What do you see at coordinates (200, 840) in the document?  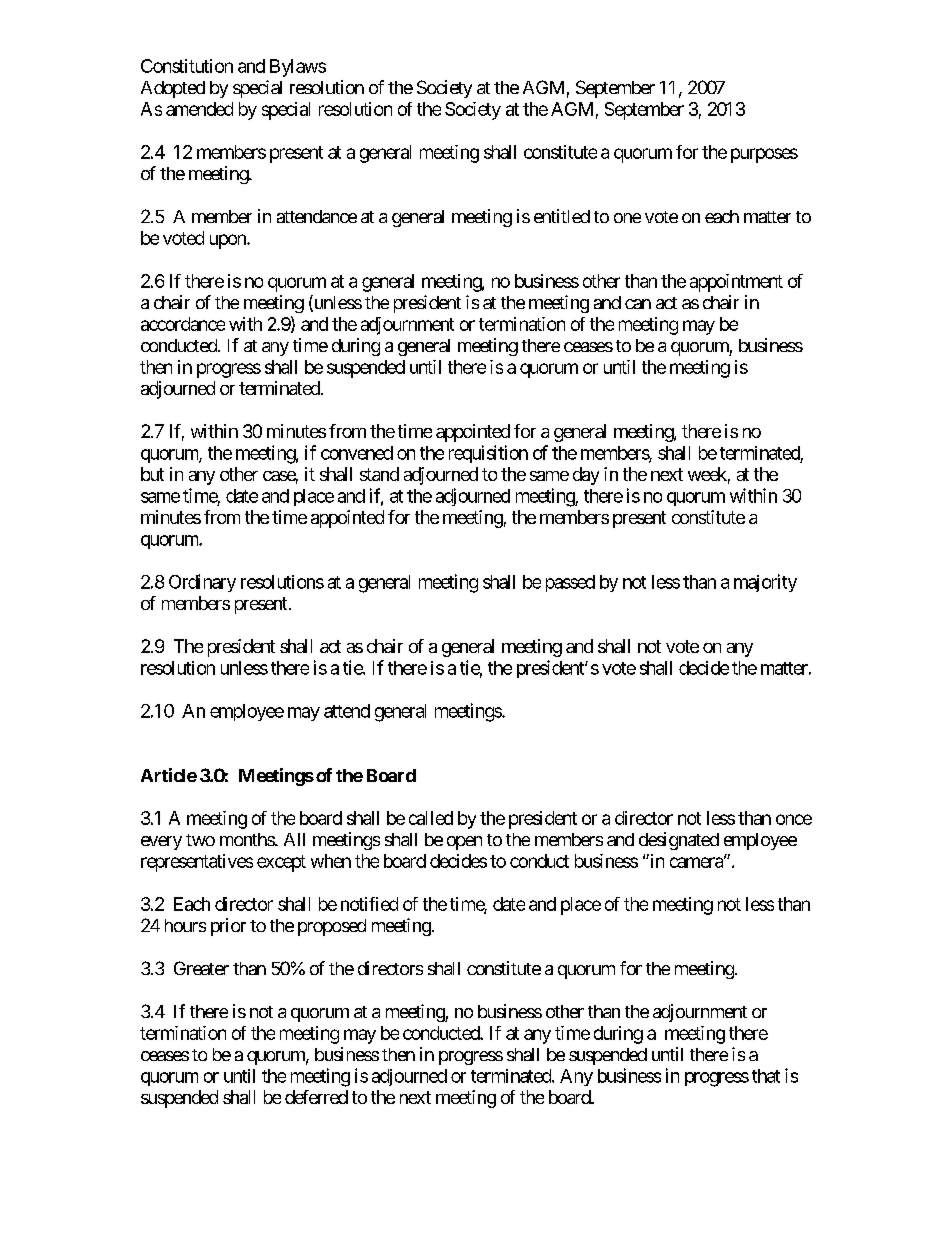 I see `two` at bounding box center [200, 840].
